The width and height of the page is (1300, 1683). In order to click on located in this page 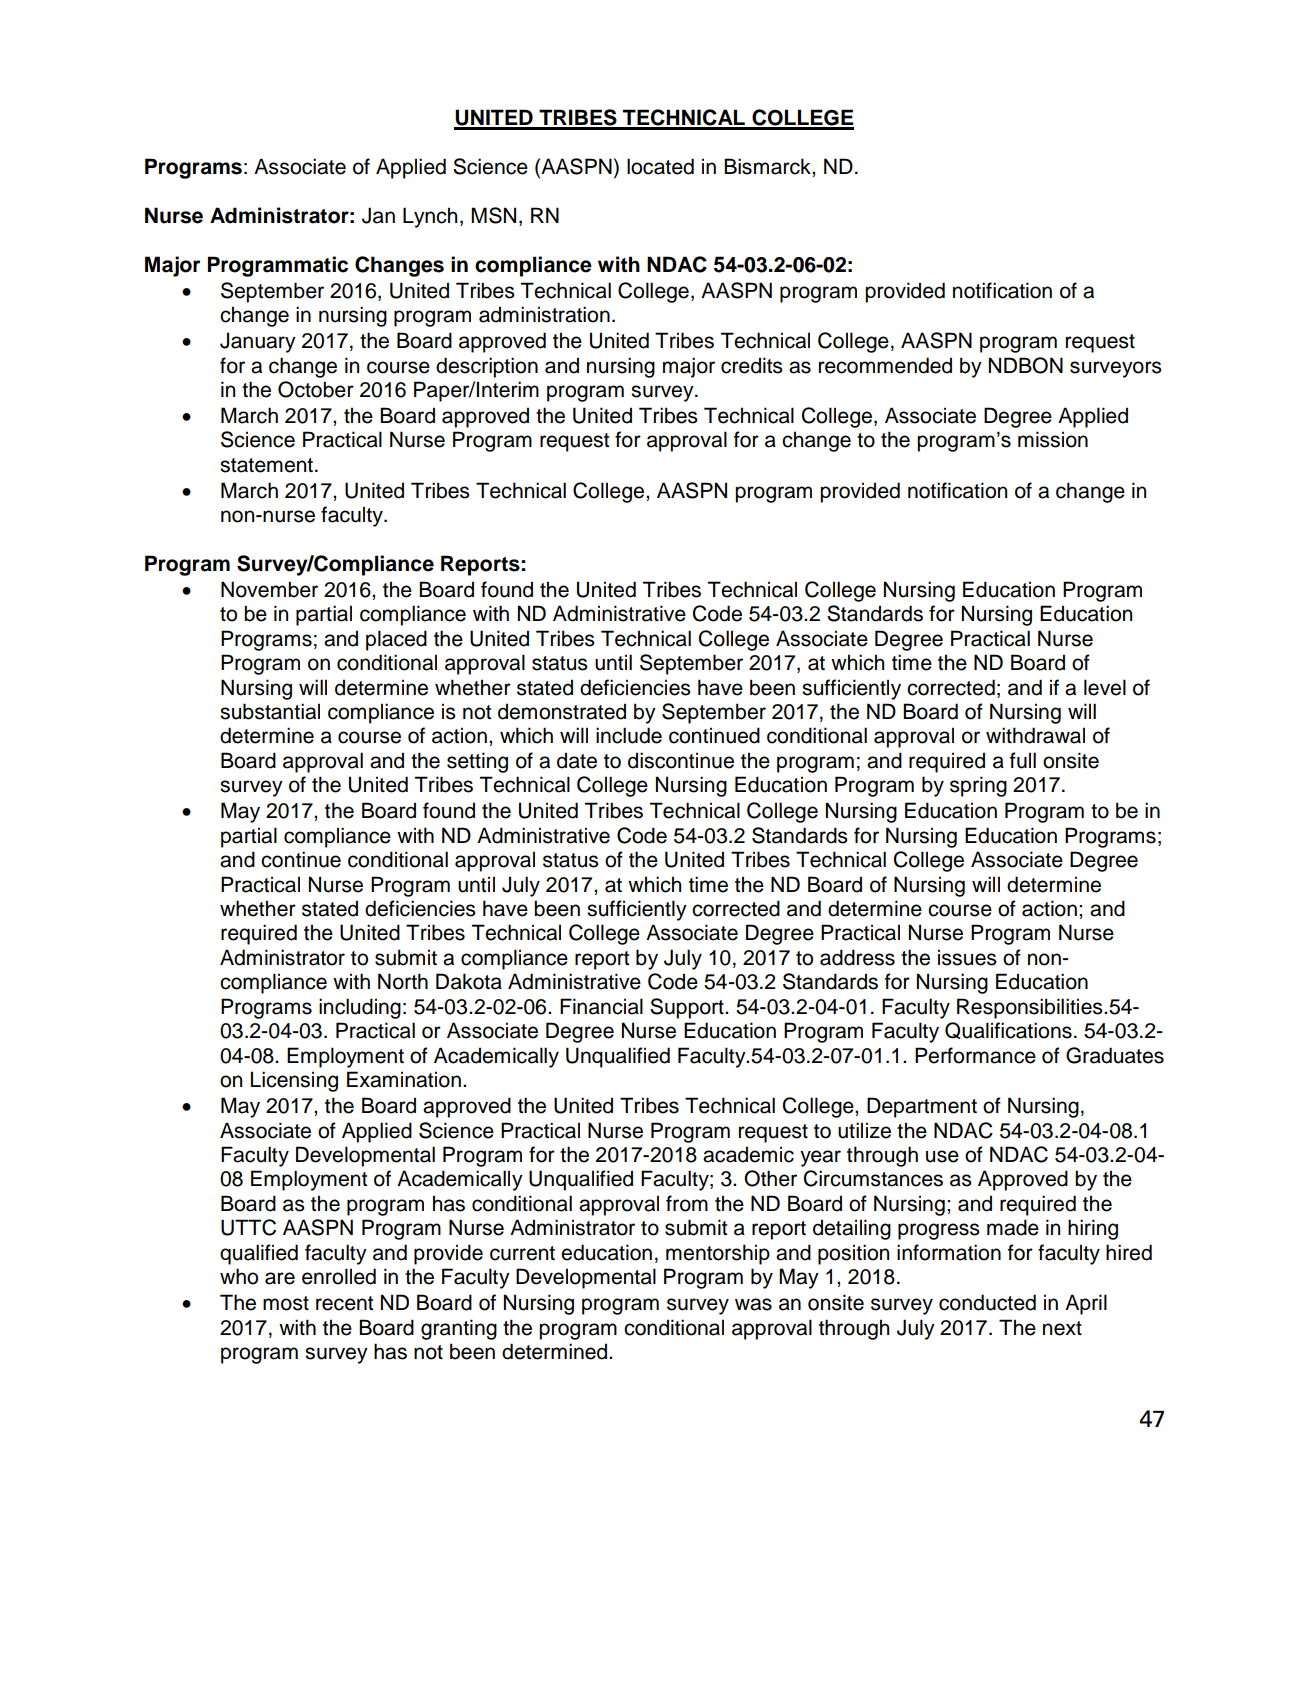, I will do `click(660, 166)`.
